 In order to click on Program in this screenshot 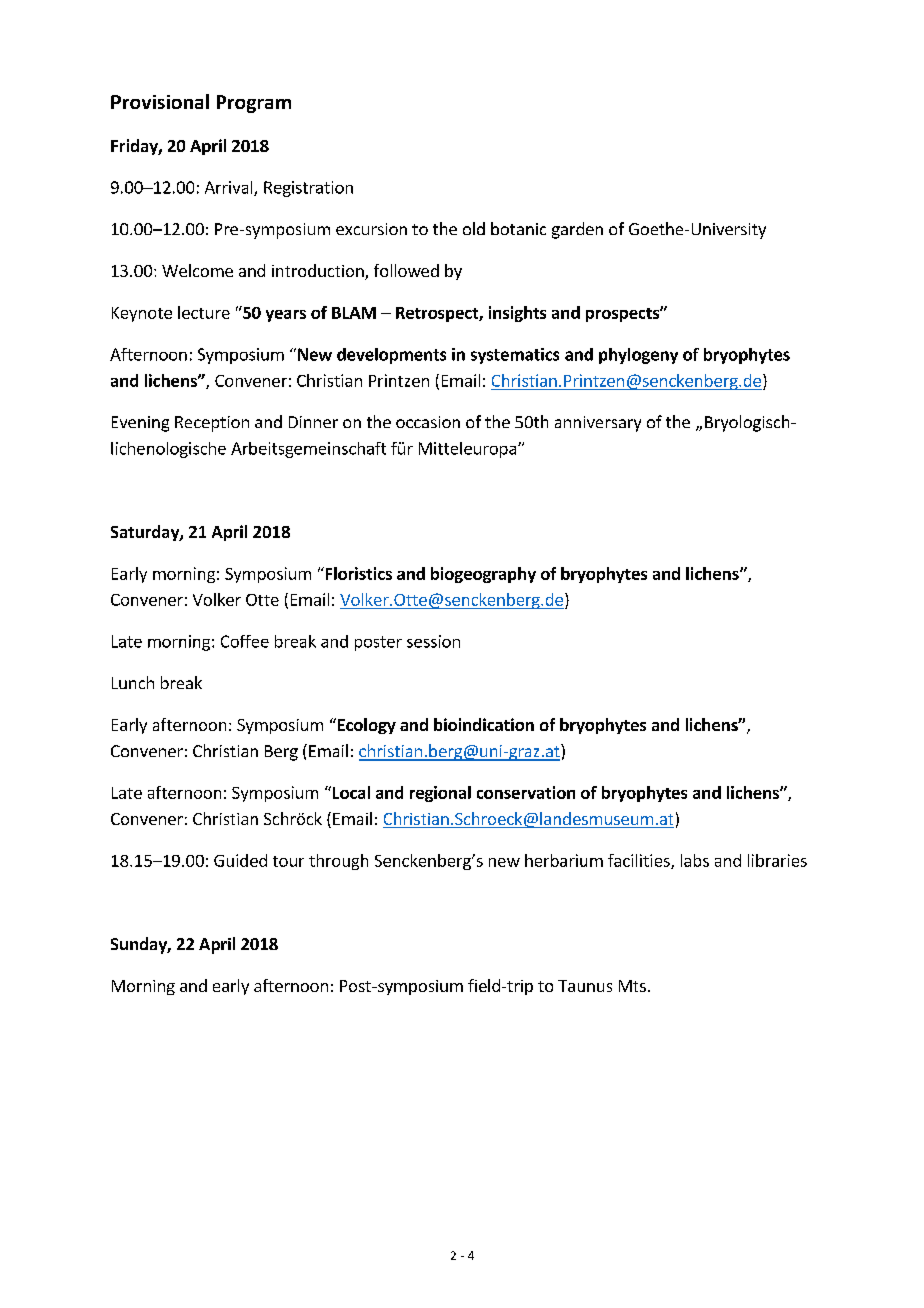, I will do `click(254, 104)`.
